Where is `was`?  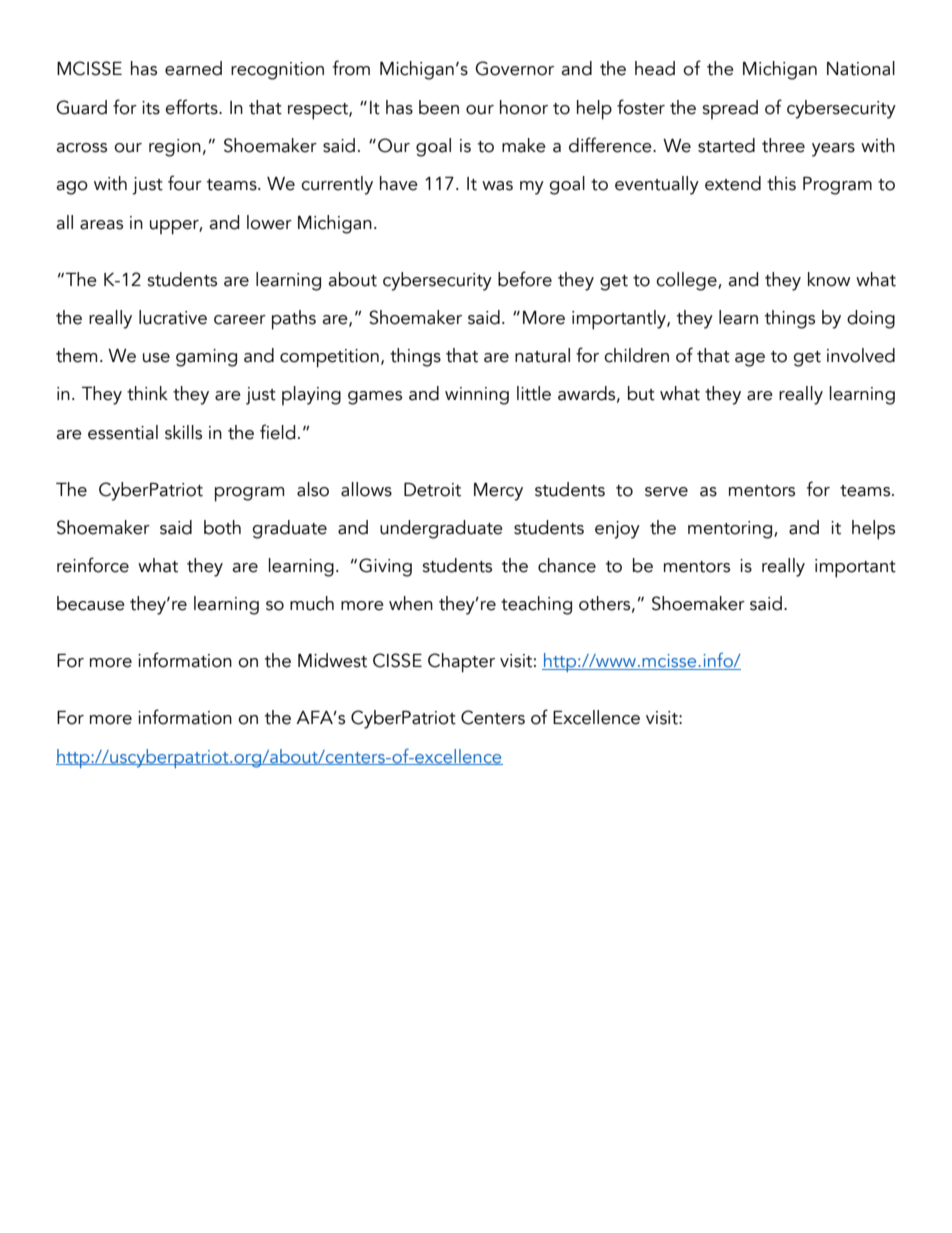 was is located at coordinates (497, 186).
